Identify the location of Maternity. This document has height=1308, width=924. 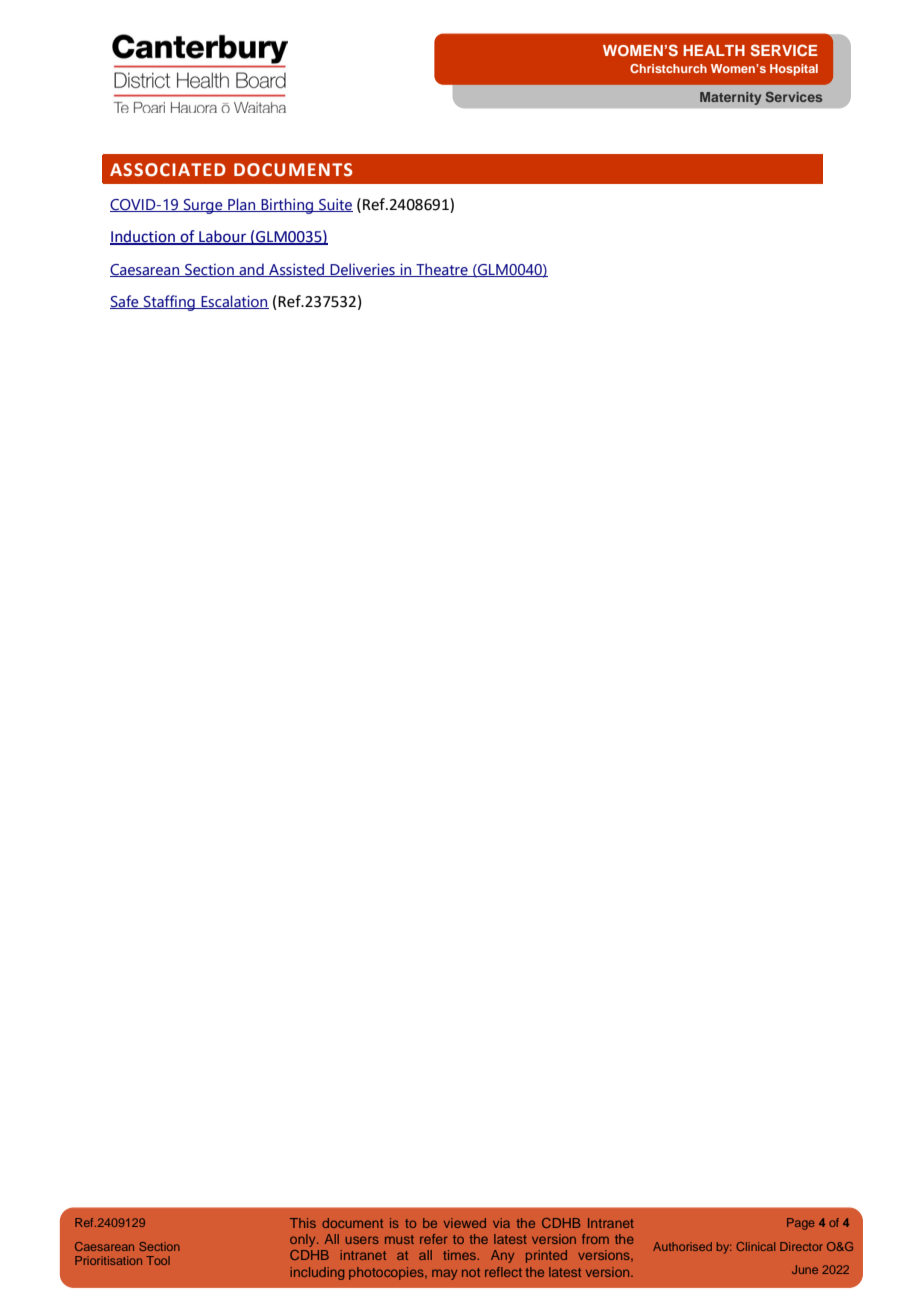
(730, 98).
